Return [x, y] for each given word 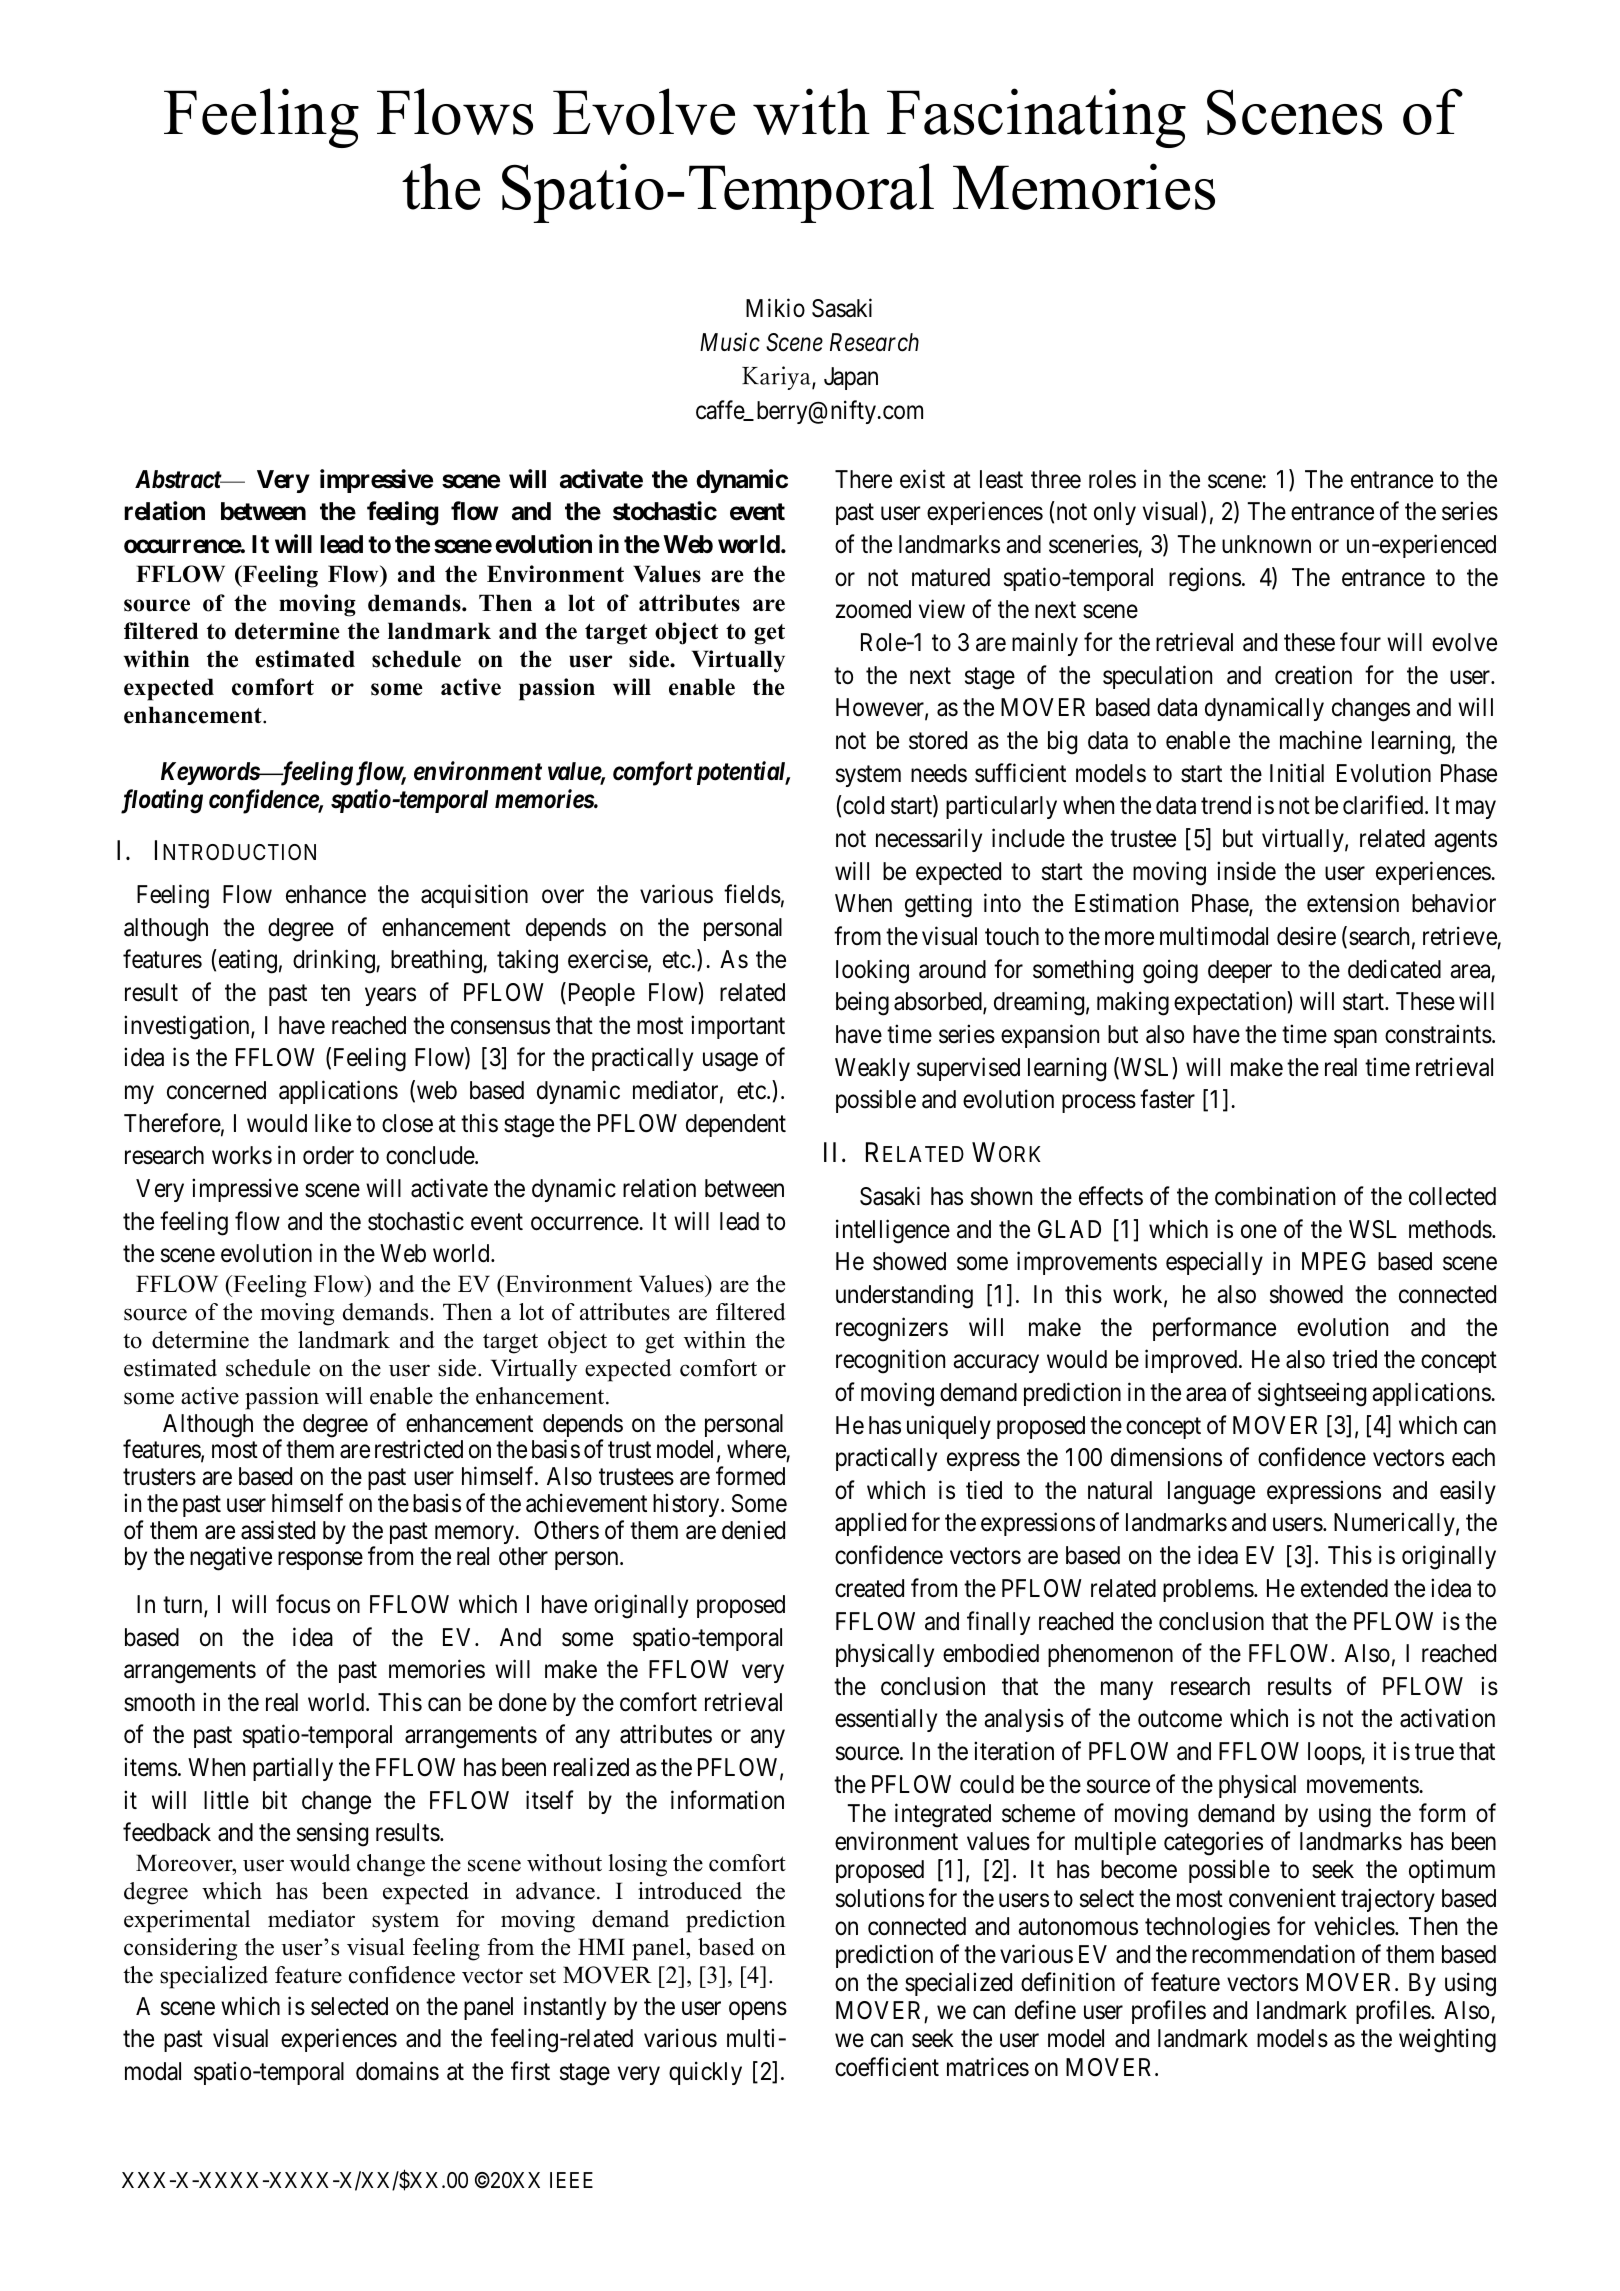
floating [162, 801]
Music [730, 342]
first [530, 2071]
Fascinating [1036, 118]
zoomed [873, 609]
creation [1313, 675]
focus [303, 1604]
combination [1275, 1196]
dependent [736, 1125]
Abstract [179, 479]
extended [1344, 1588]
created [869, 1588]
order [328, 1155]
